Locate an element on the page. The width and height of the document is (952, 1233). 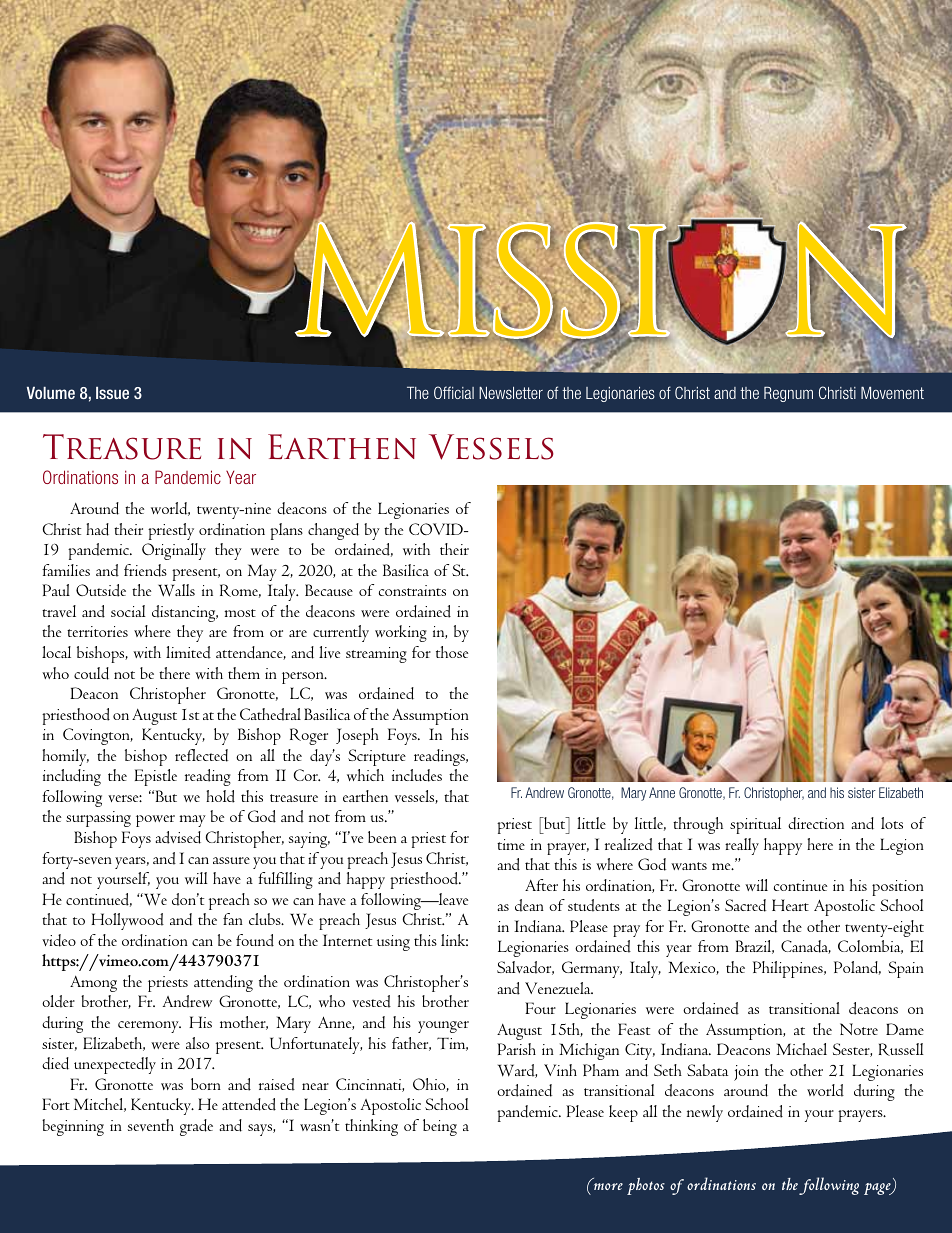
Movement is located at coordinates (892, 393).
